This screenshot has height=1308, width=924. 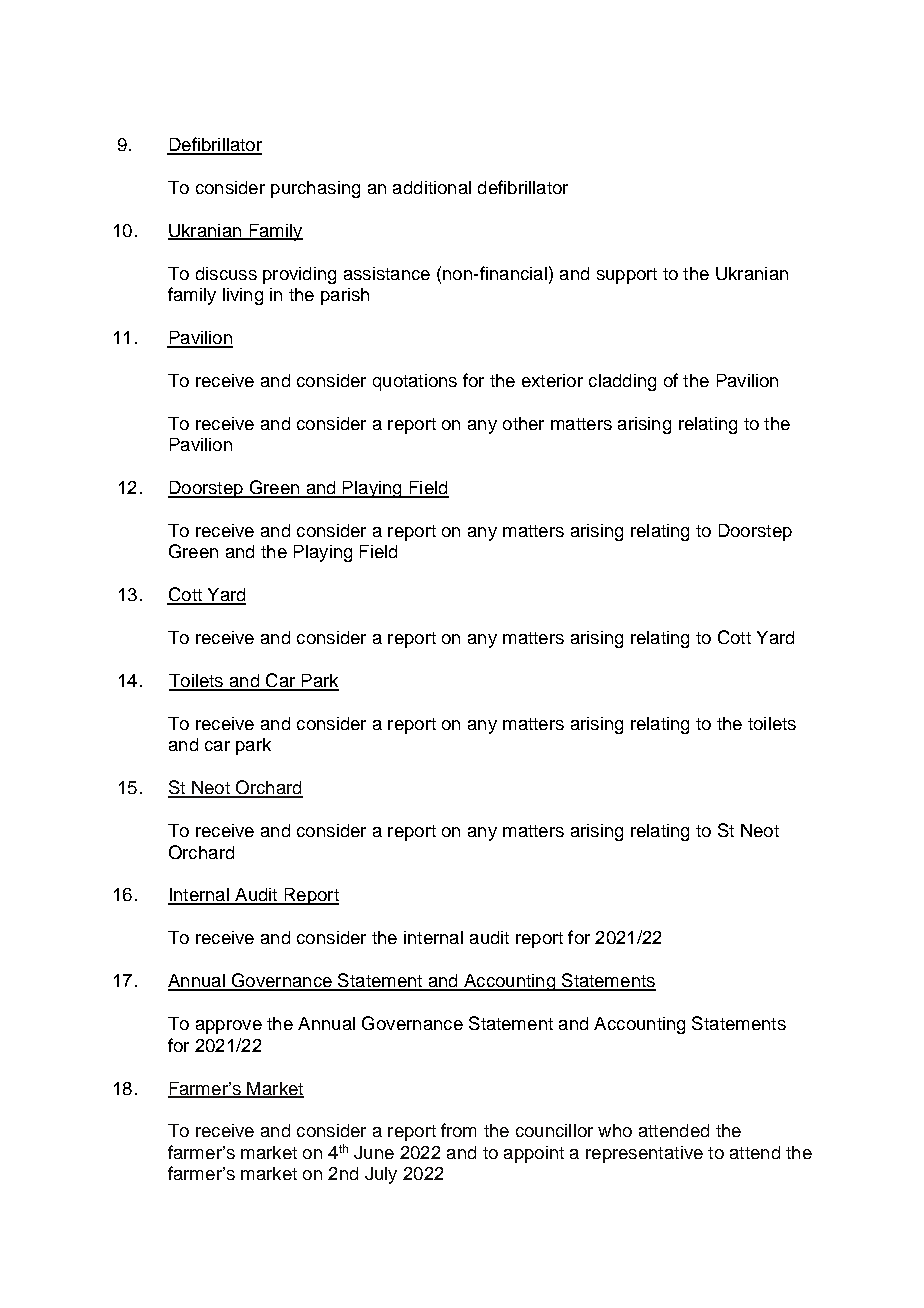 What do you see at coordinates (374, 1152) in the screenshot?
I see `June` at bounding box center [374, 1152].
